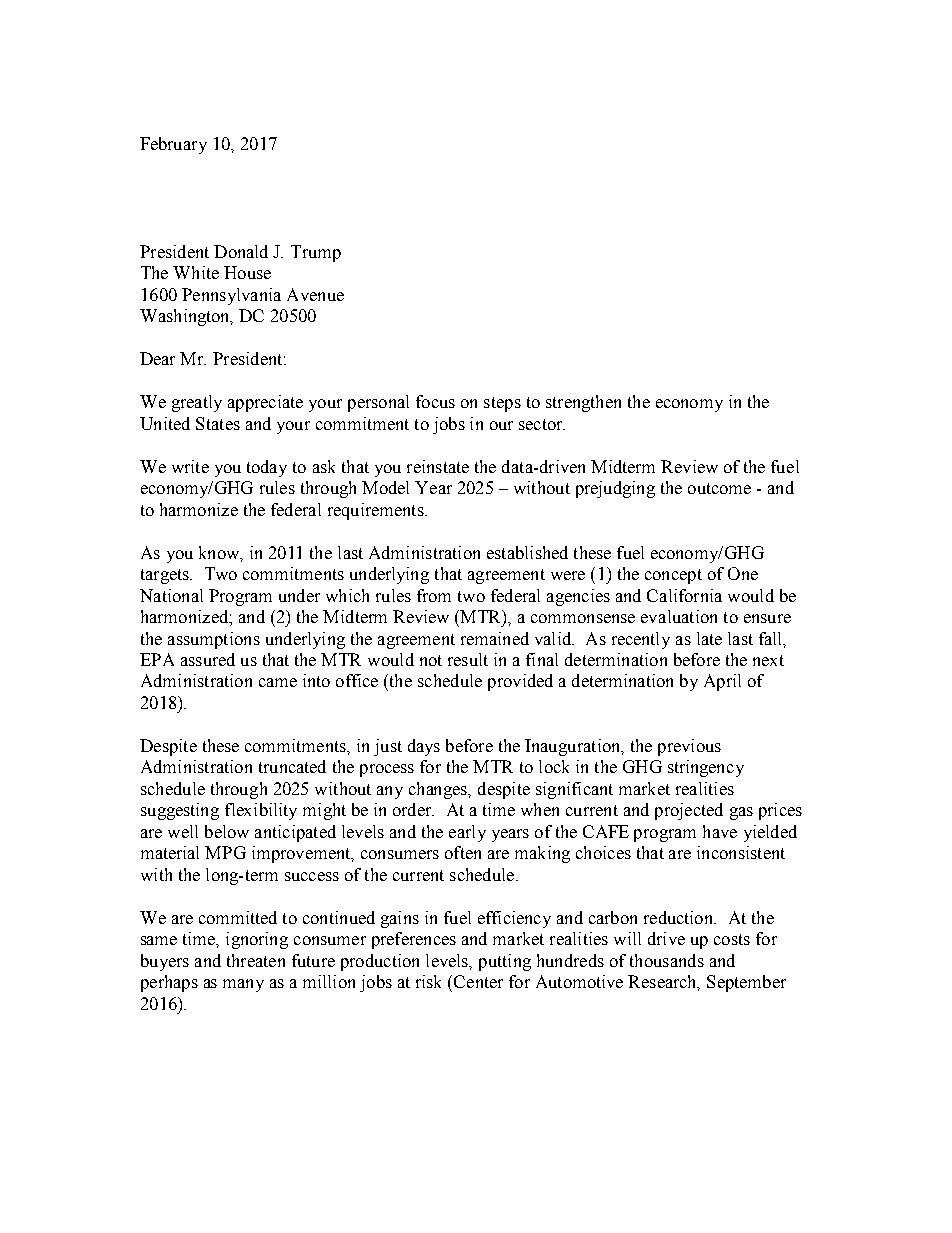  What do you see at coordinates (719, 488) in the screenshot?
I see `outcome` at bounding box center [719, 488].
